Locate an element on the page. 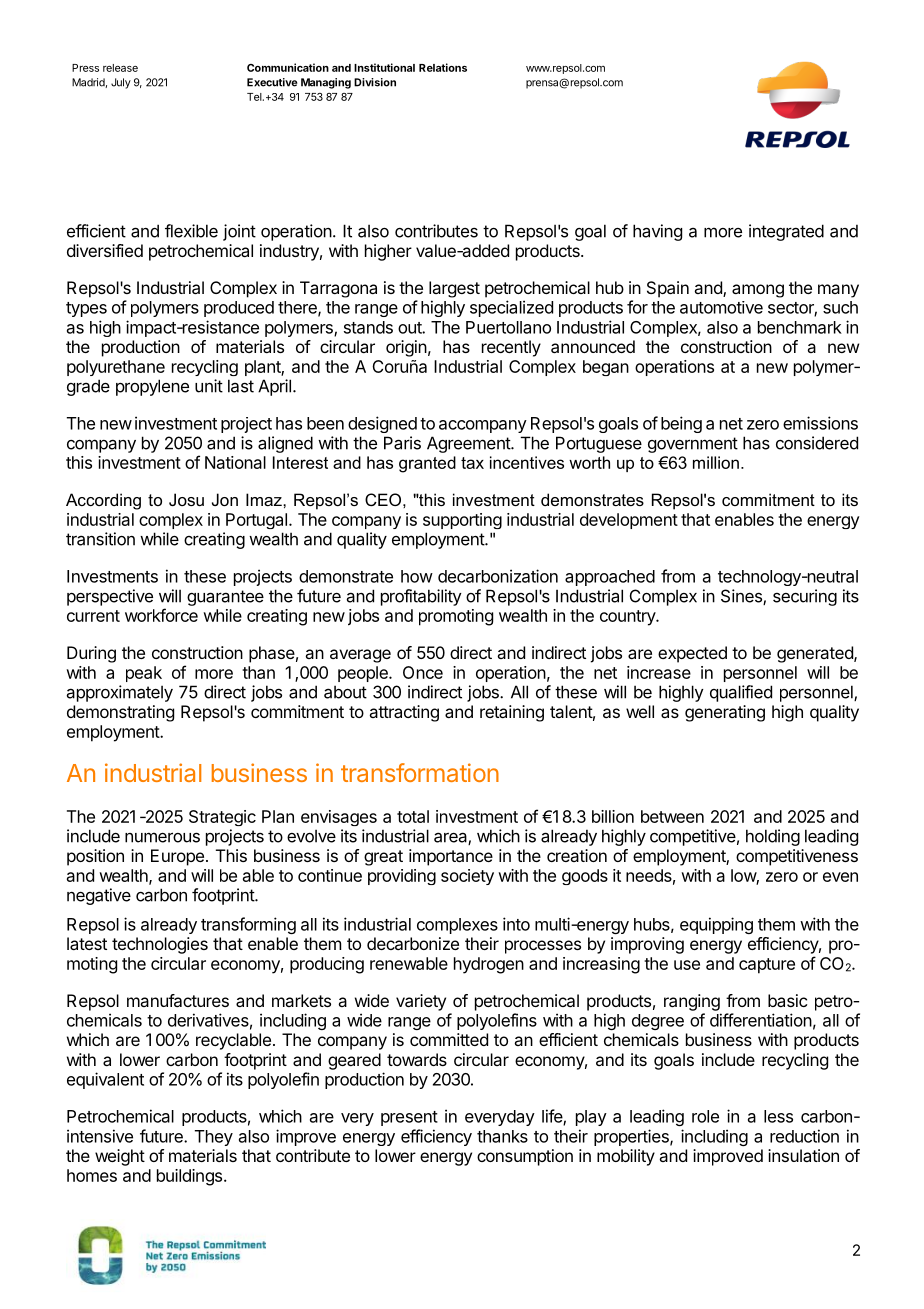 This image has height=1309, width=924. society is located at coordinates (467, 877).
